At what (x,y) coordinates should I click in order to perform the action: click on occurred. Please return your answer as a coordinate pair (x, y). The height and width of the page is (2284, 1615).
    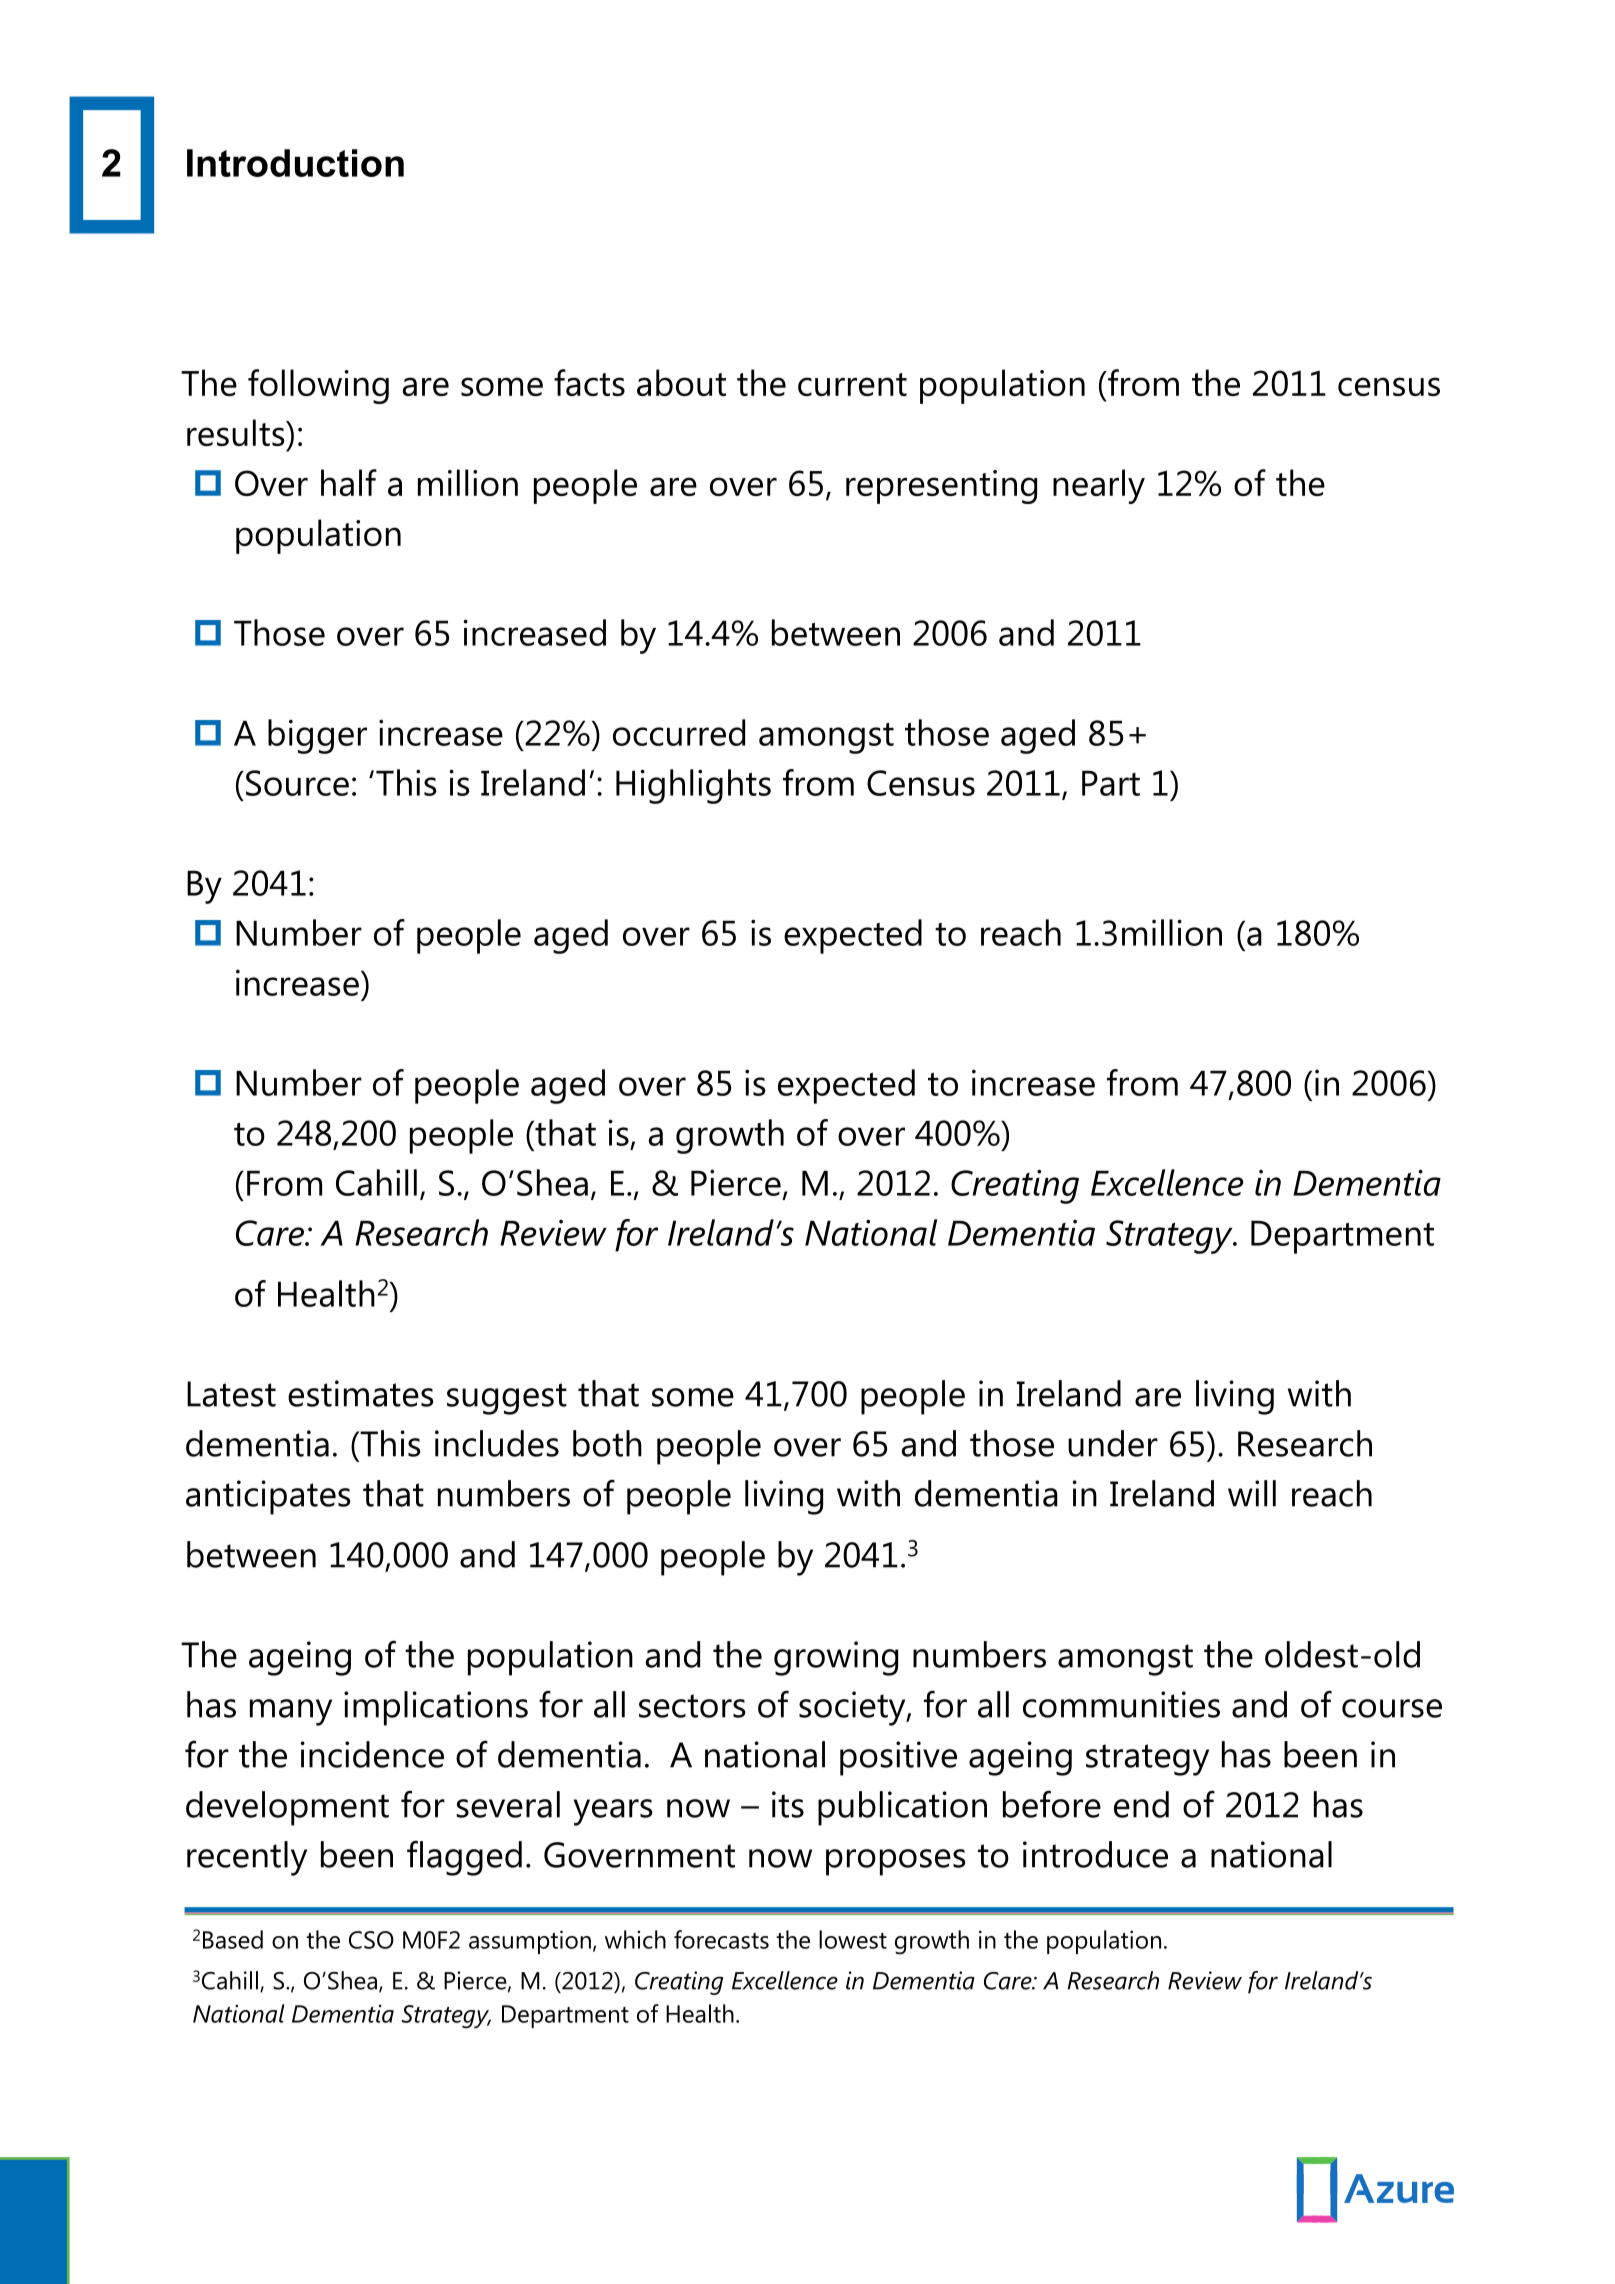
    Looking at the image, I should click on (679, 732).
